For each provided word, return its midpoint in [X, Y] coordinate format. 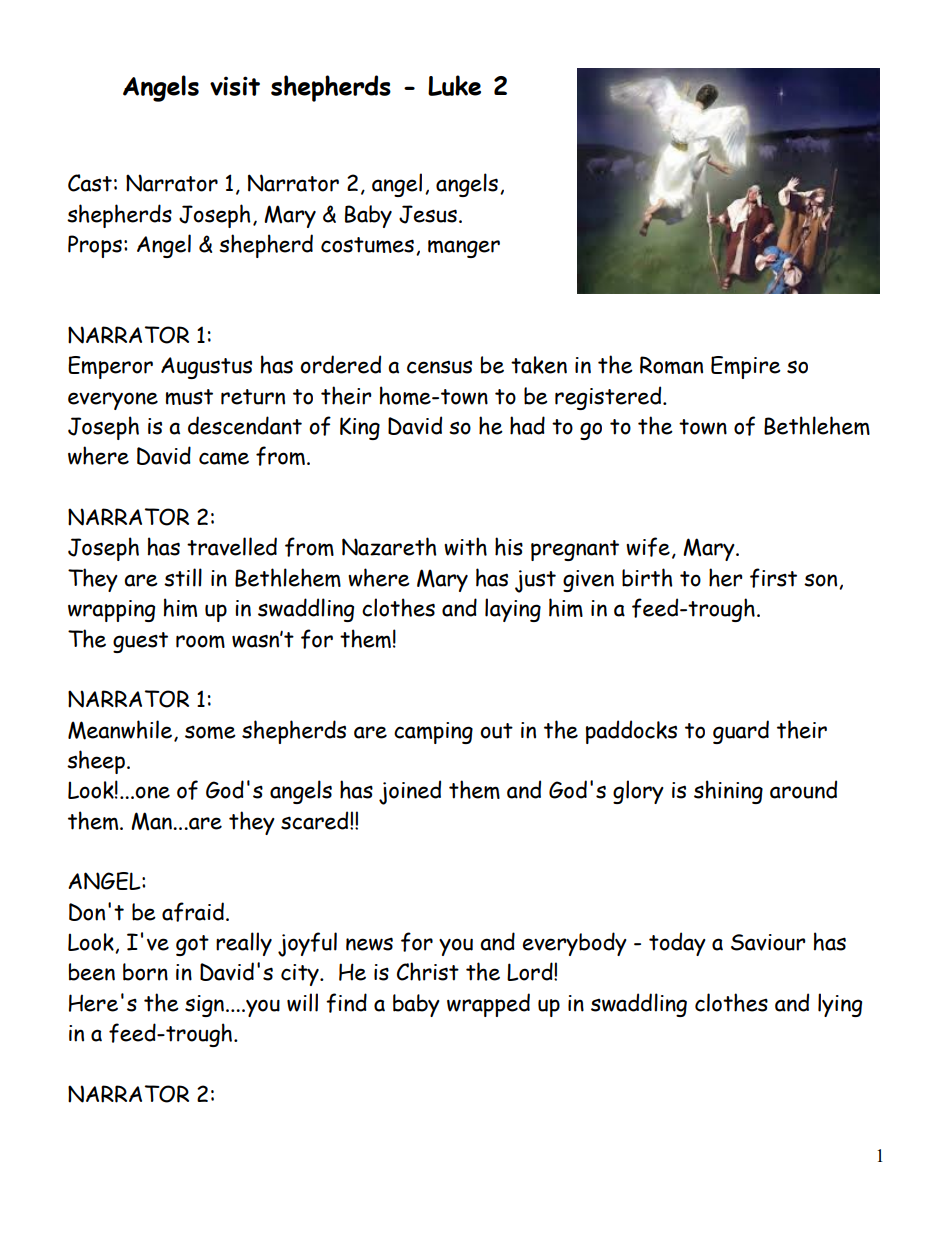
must [189, 397]
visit [235, 86]
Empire [746, 367]
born [145, 972]
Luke [454, 85]
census [439, 367]
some [210, 732]
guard [741, 732]
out [496, 731]
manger [464, 249]
